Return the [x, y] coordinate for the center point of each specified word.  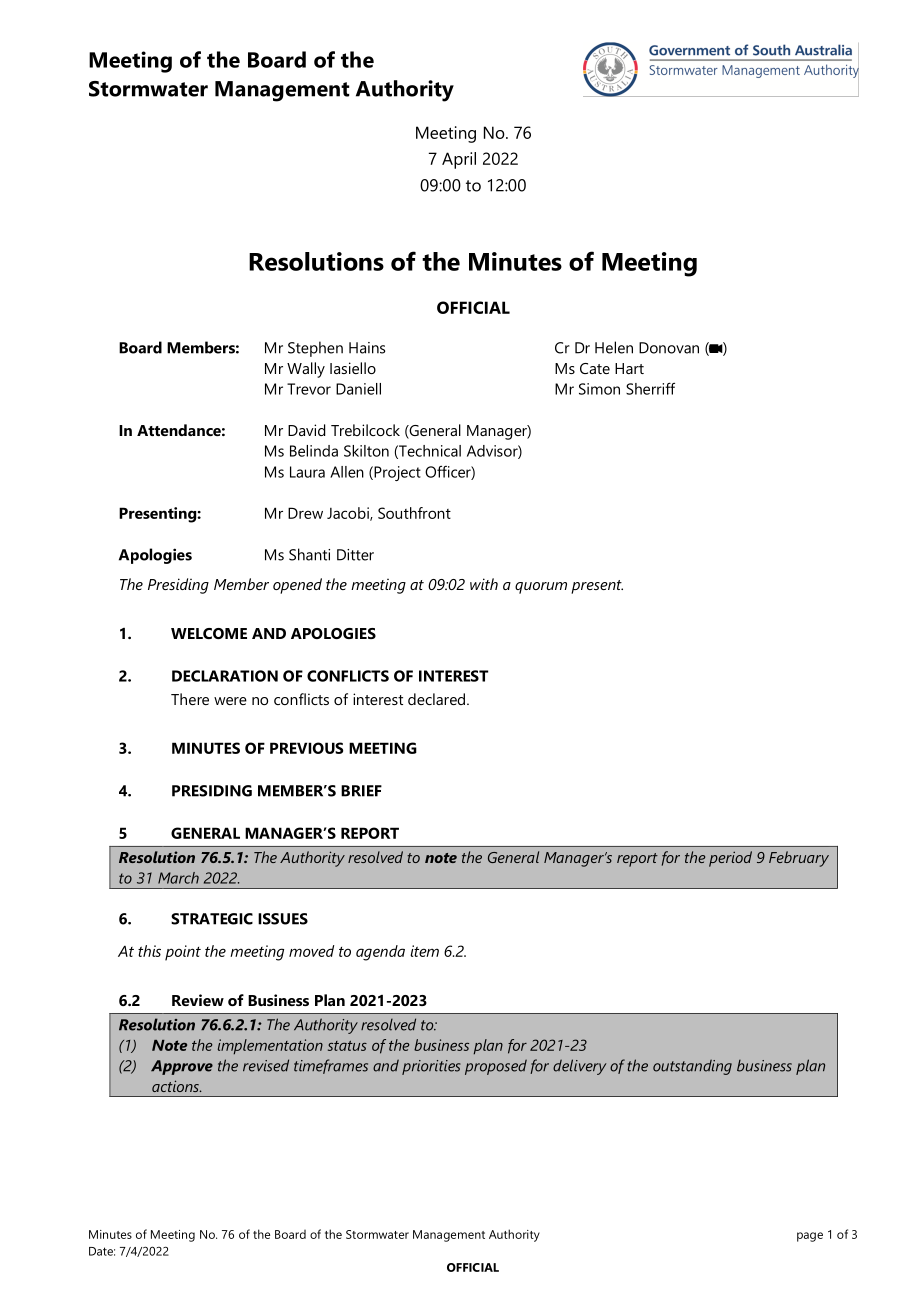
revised [266, 1065]
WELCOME [209, 633]
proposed [496, 1067]
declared [436, 699]
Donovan [669, 348]
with [484, 584]
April [459, 160]
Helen [614, 347]
